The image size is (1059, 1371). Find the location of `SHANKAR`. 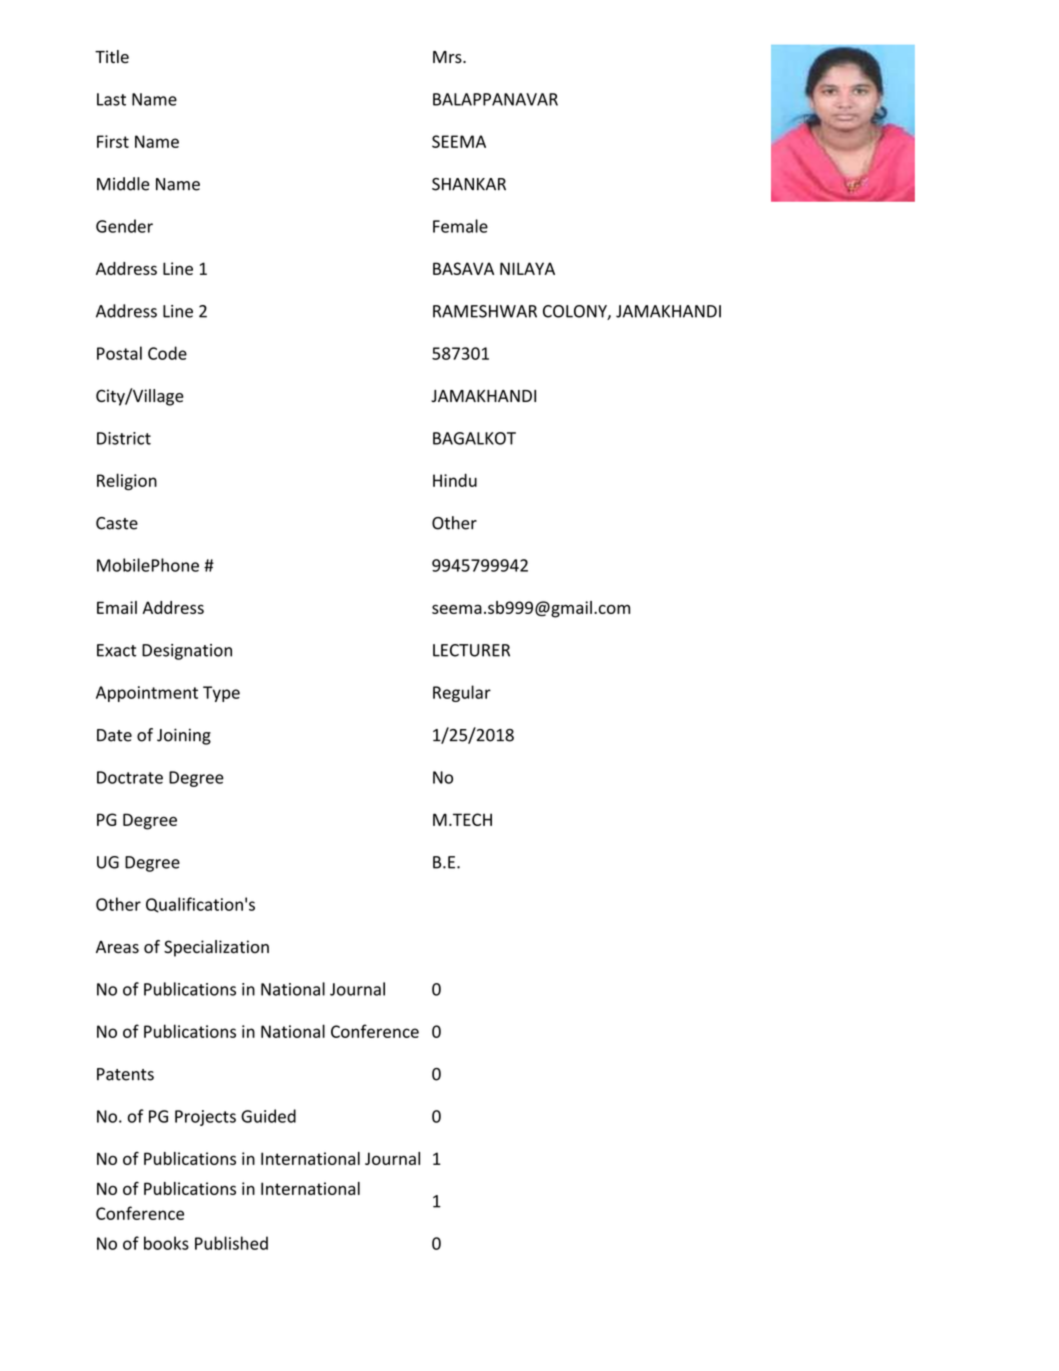

SHANKAR is located at coordinates (469, 184).
